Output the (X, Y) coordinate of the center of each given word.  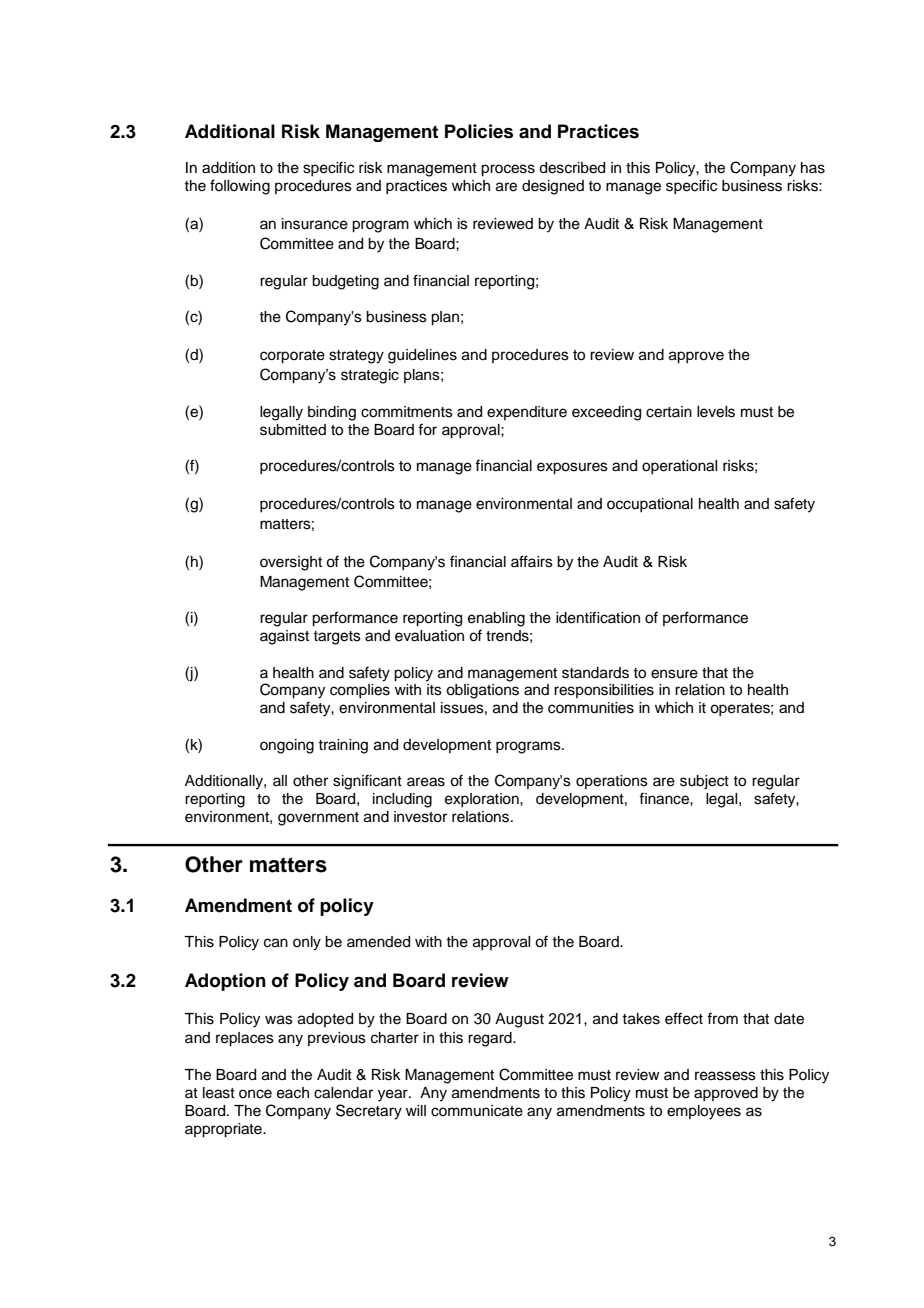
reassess (725, 1076)
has (813, 168)
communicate (477, 1111)
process (508, 170)
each (293, 1093)
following (240, 187)
